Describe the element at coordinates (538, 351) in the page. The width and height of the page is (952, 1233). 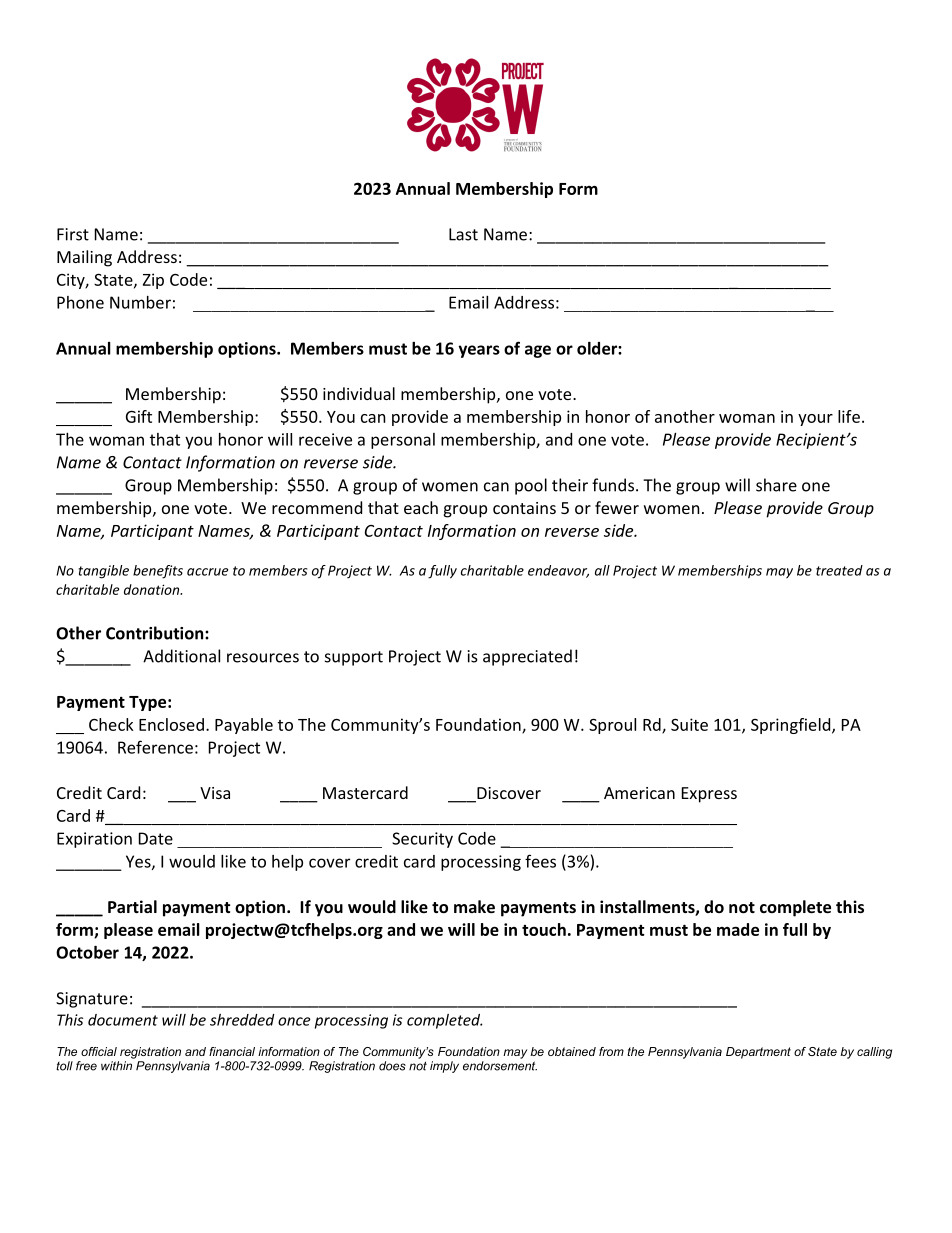
I see `age` at that location.
